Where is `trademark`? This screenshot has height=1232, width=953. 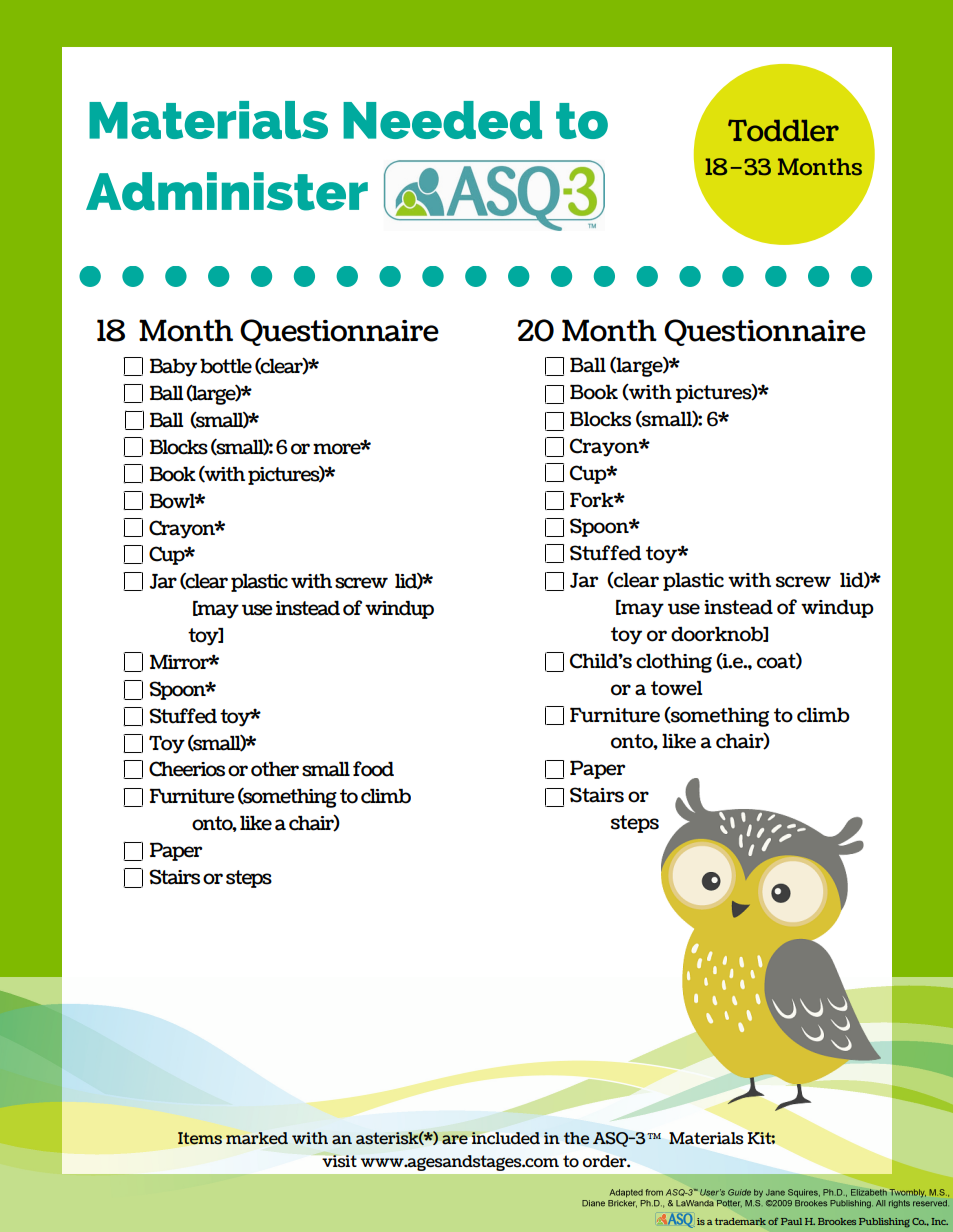
trademark is located at coordinates (740, 1221).
